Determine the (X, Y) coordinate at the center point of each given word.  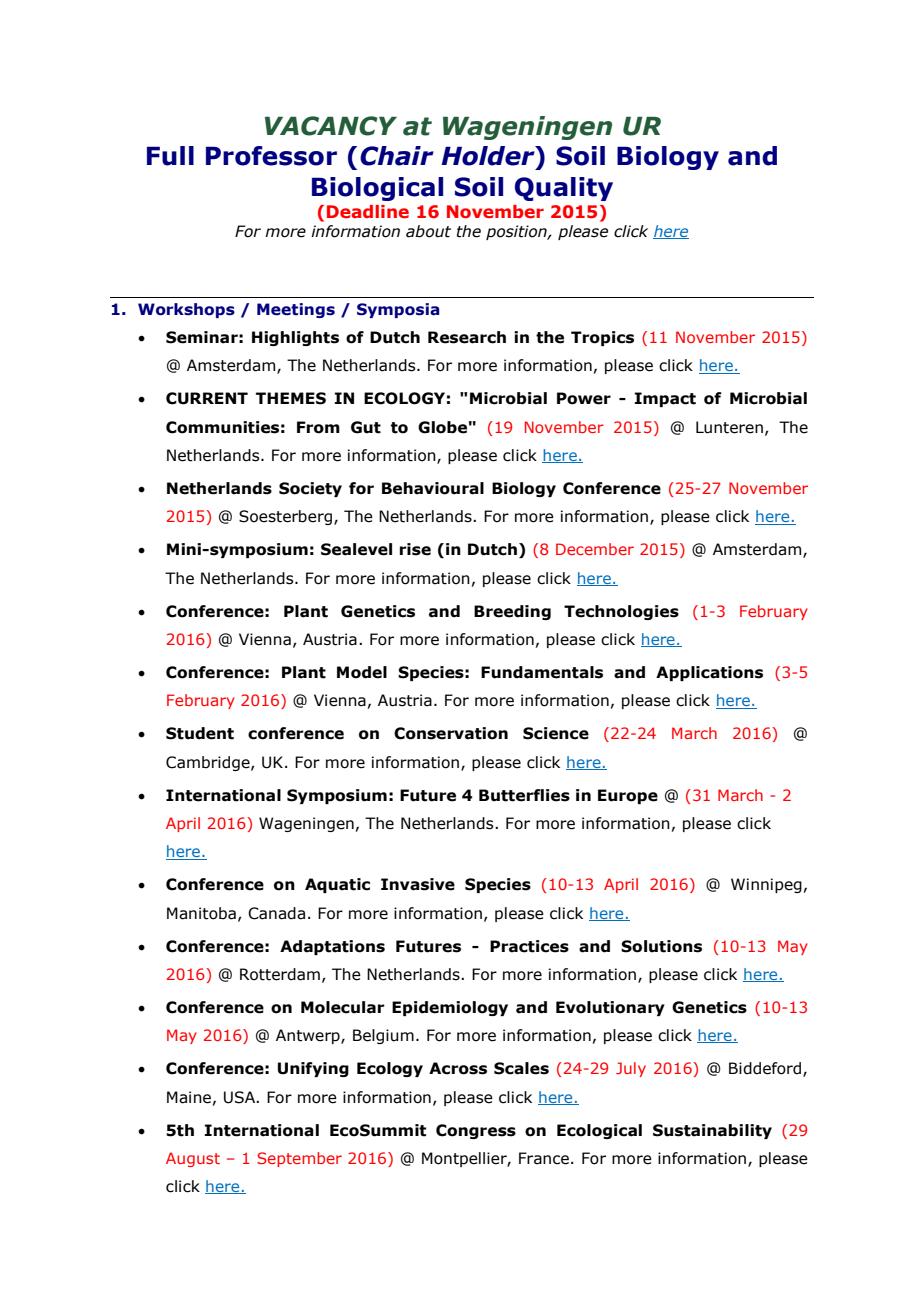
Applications (709, 673)
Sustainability (712, 1131)
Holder (489, 156)
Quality (564, 189)
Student (200, 733)
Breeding (512, 612)
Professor (271, 156)
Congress (476, 1131)
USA (241, 1097)
